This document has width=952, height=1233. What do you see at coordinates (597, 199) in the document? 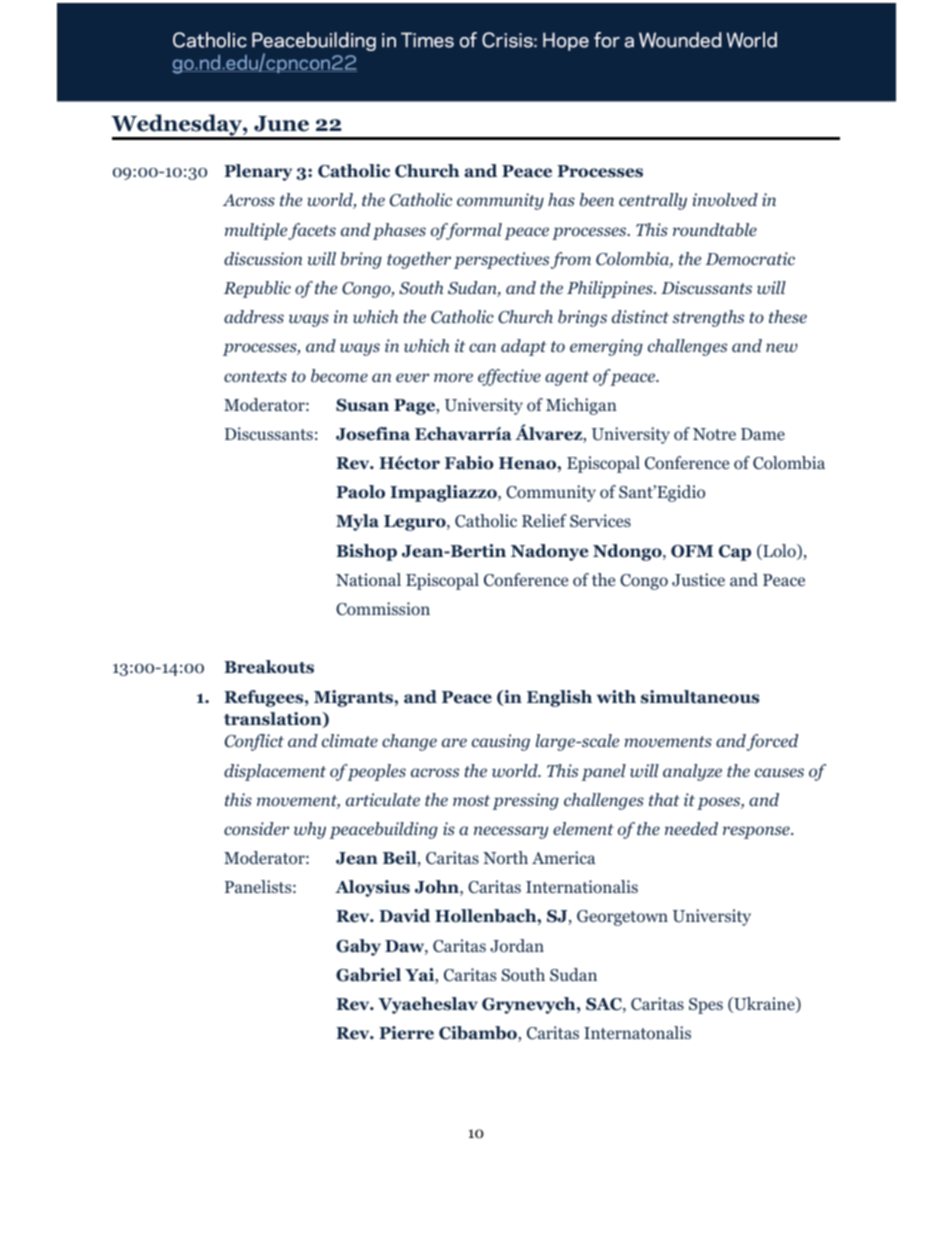
I see `been` at bounding box center [597, 199].
